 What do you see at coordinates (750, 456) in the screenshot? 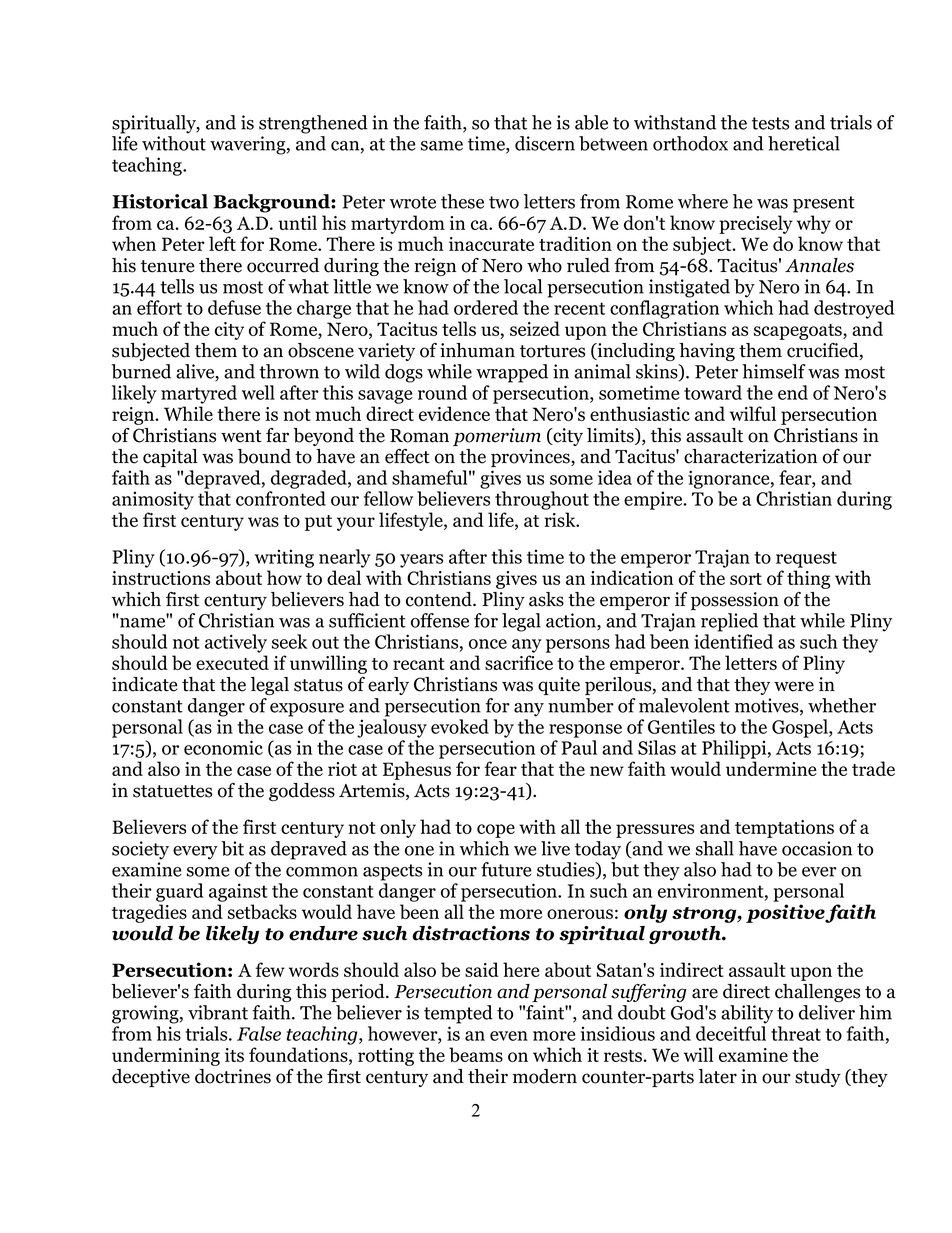
I see `characterization` at bounding box center [750, 456].
